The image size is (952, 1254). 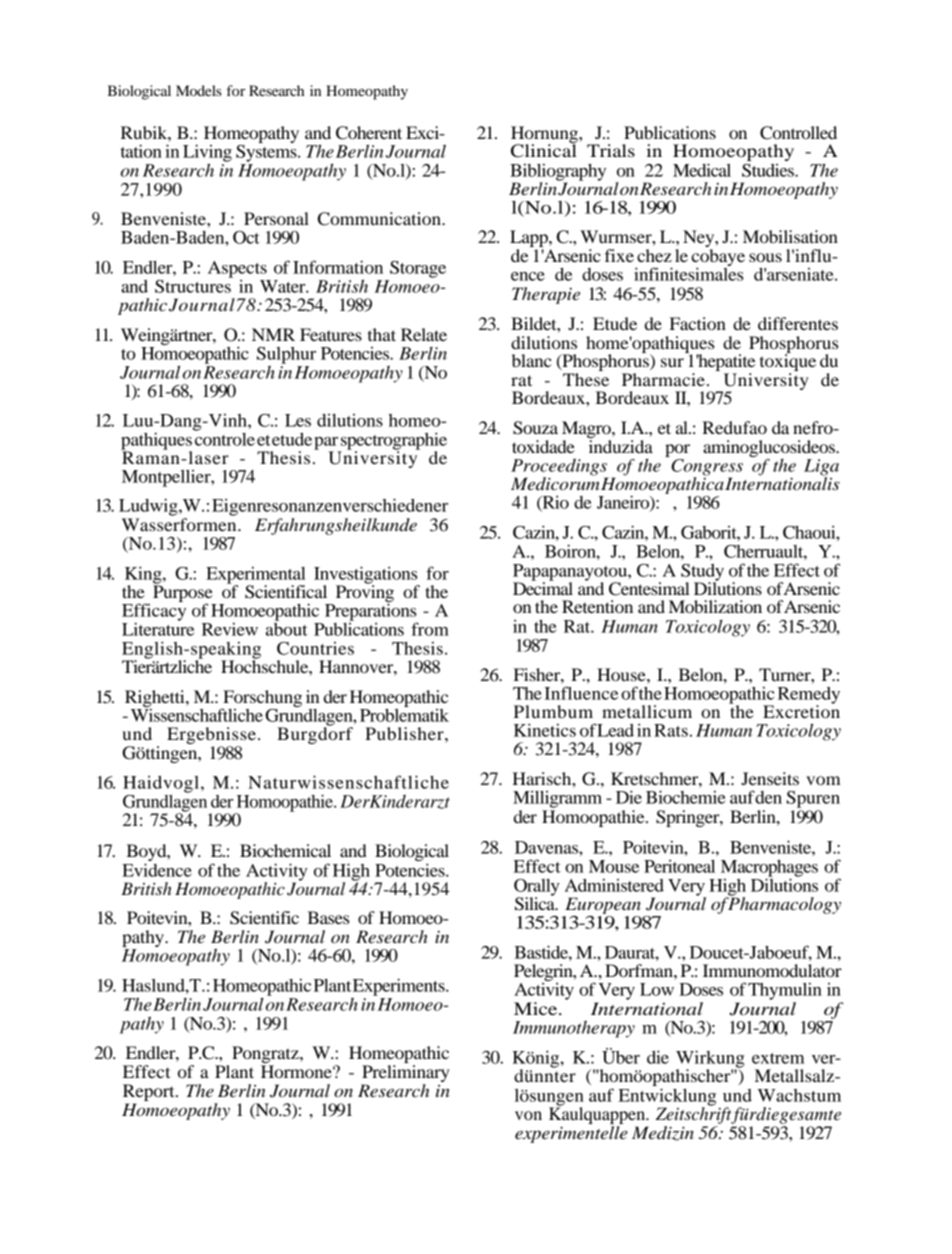 I want to click on Review, so click(x=230, y=629).
